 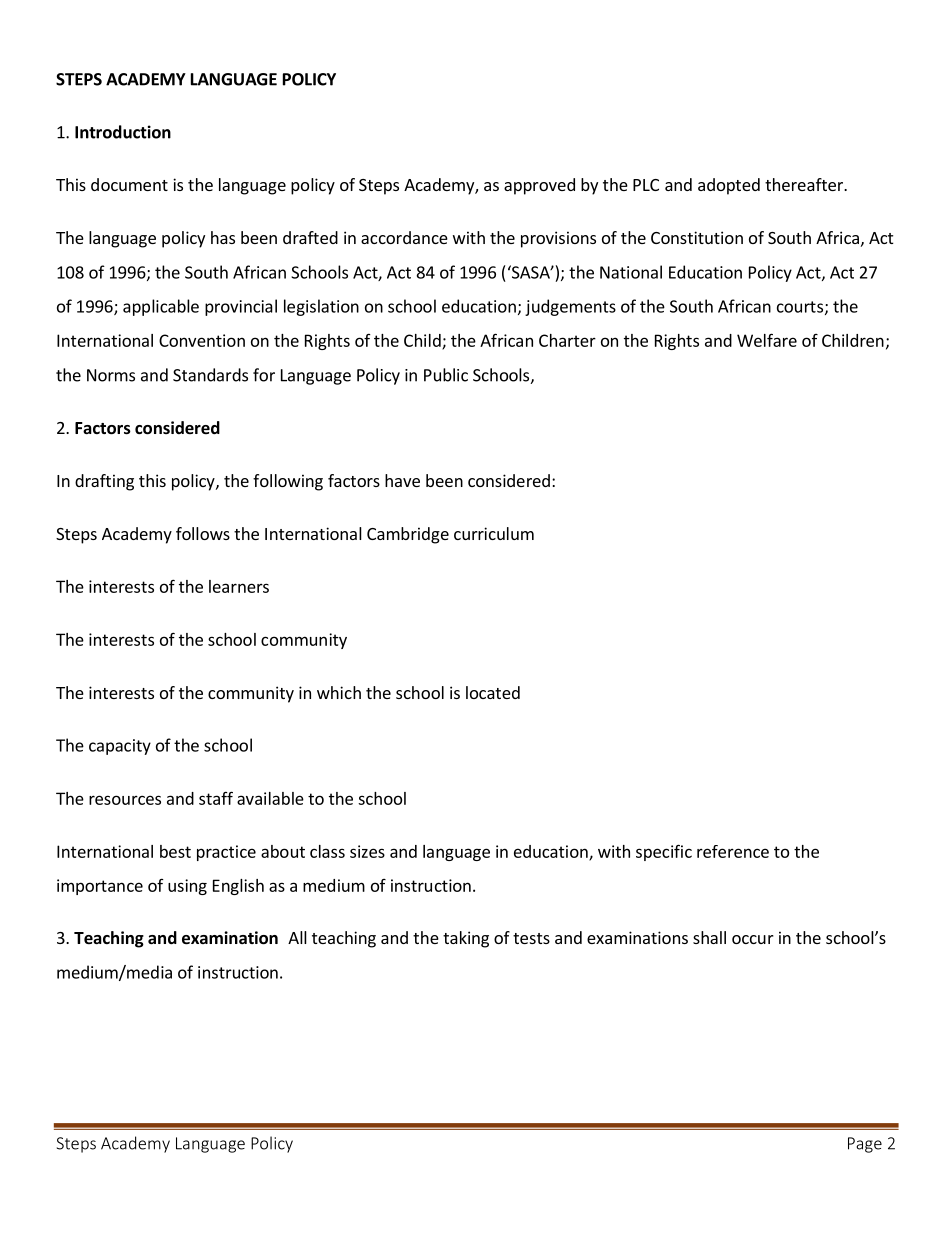 What do you see at coordinates (494, 533) in the screenshot?
I see `curriculum` at bounding box center [494, 533].
